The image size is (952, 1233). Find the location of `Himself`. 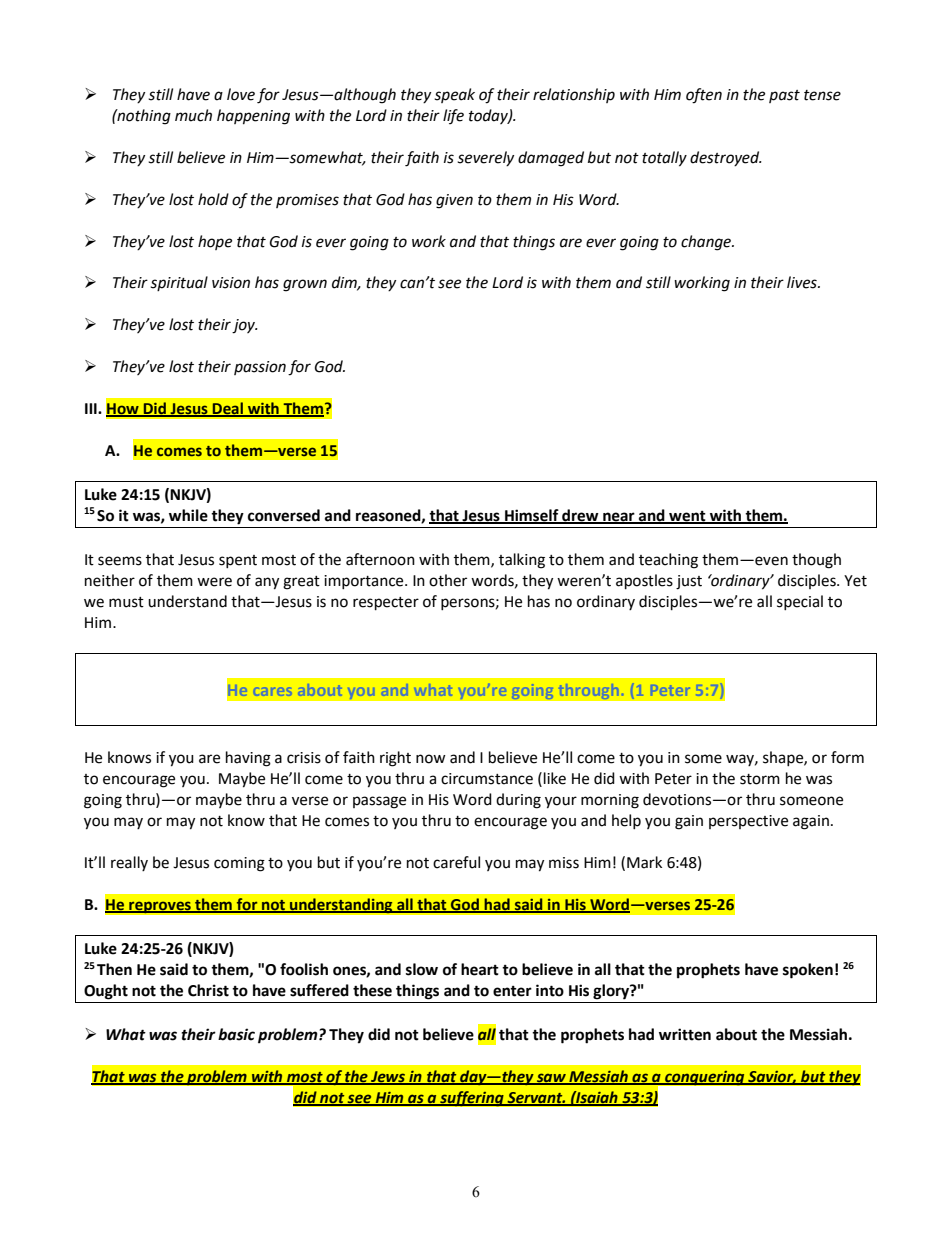

Himself is located at coordinates (532, 516).
